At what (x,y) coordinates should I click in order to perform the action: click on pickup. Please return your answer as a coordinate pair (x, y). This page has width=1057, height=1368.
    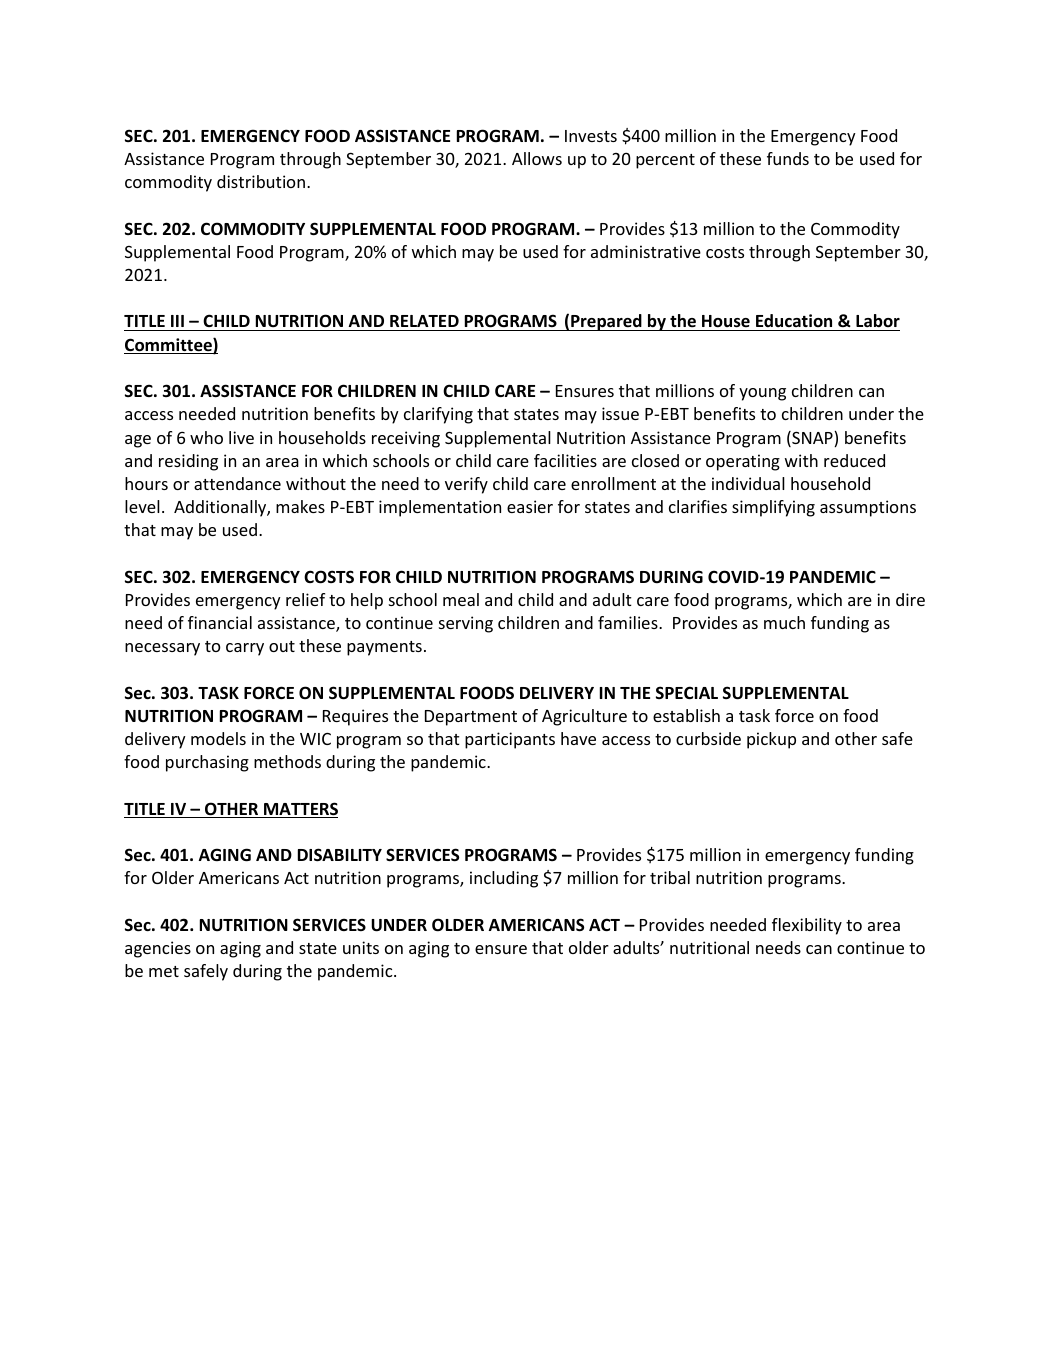
    Looking at the image, I should click on (771, 740).
